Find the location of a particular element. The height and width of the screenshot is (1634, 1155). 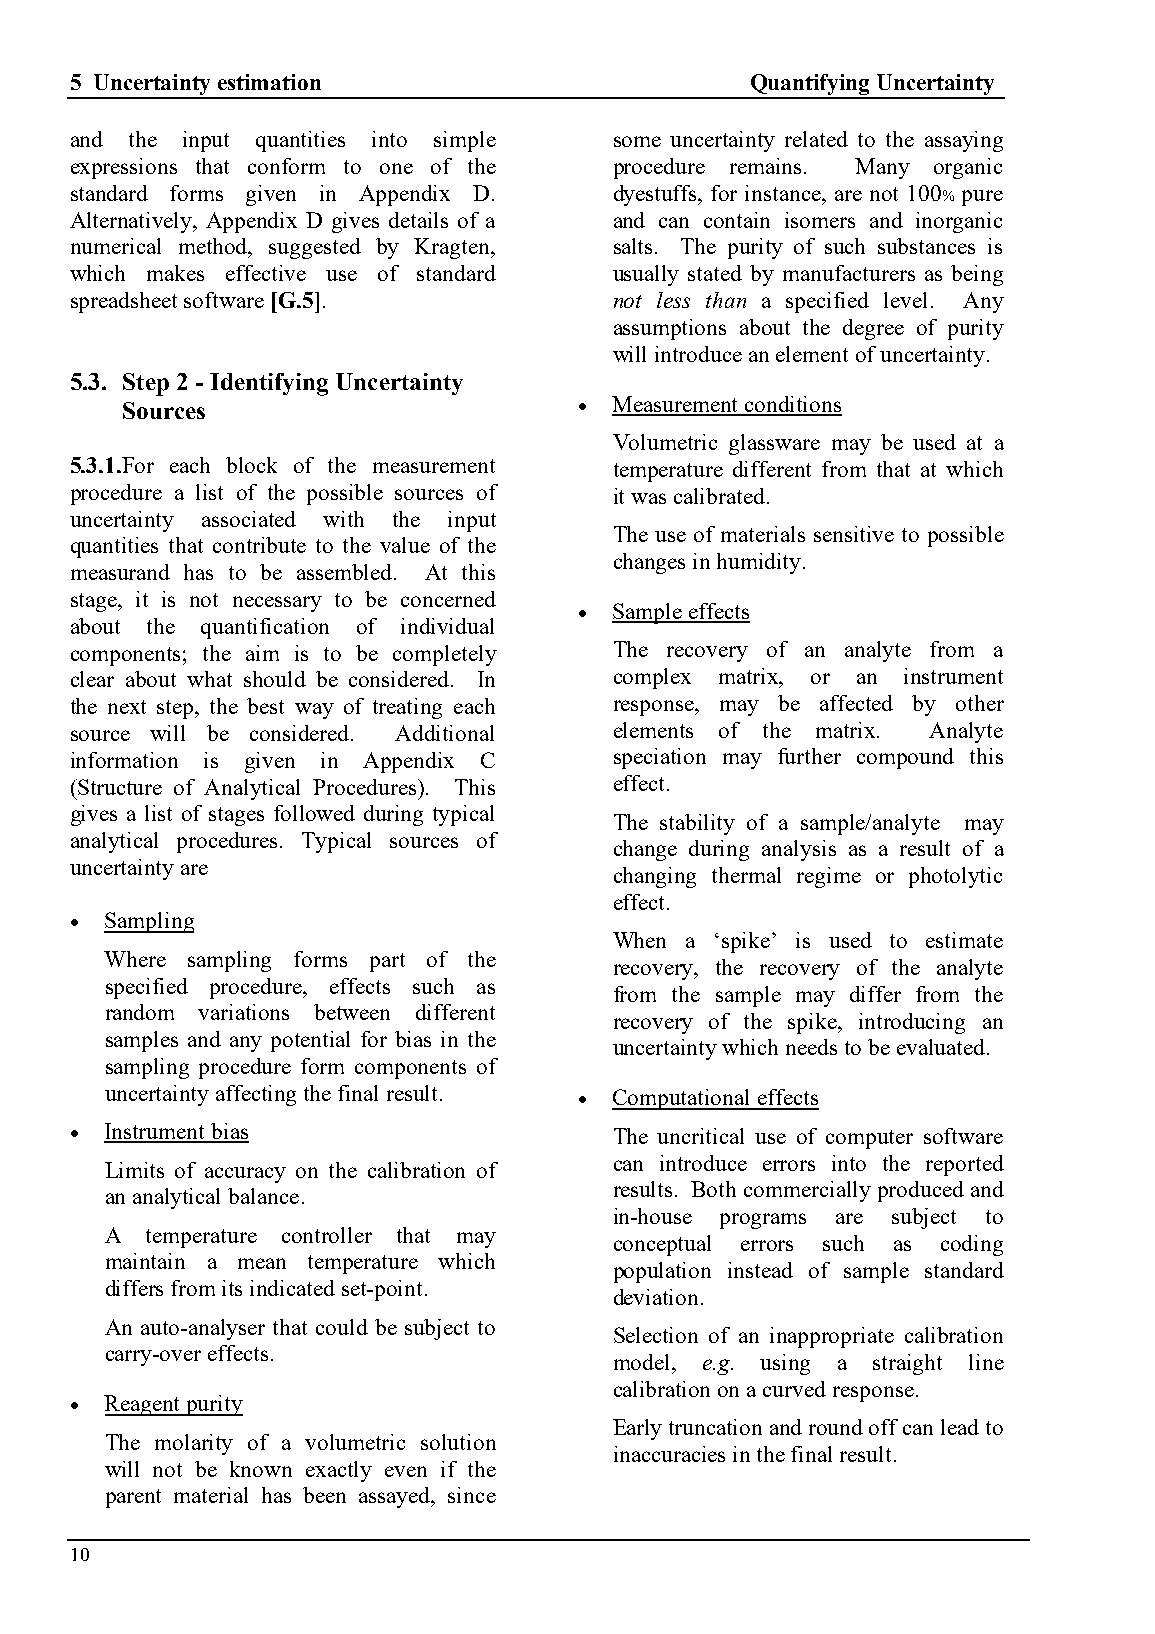

Structure is located at coordinates (120, 787).
